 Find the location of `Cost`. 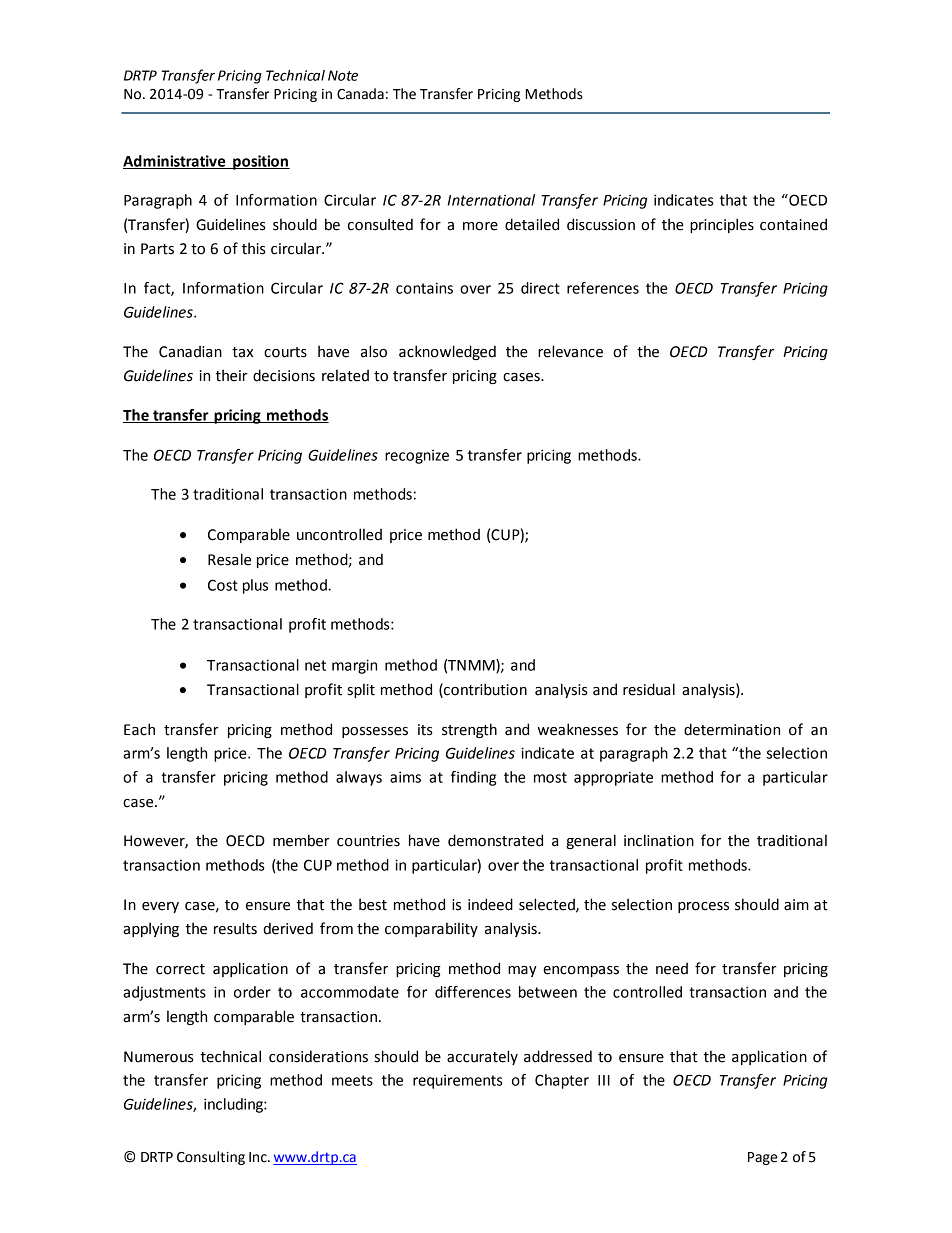

Cost is located at coordinates (223, 585).
